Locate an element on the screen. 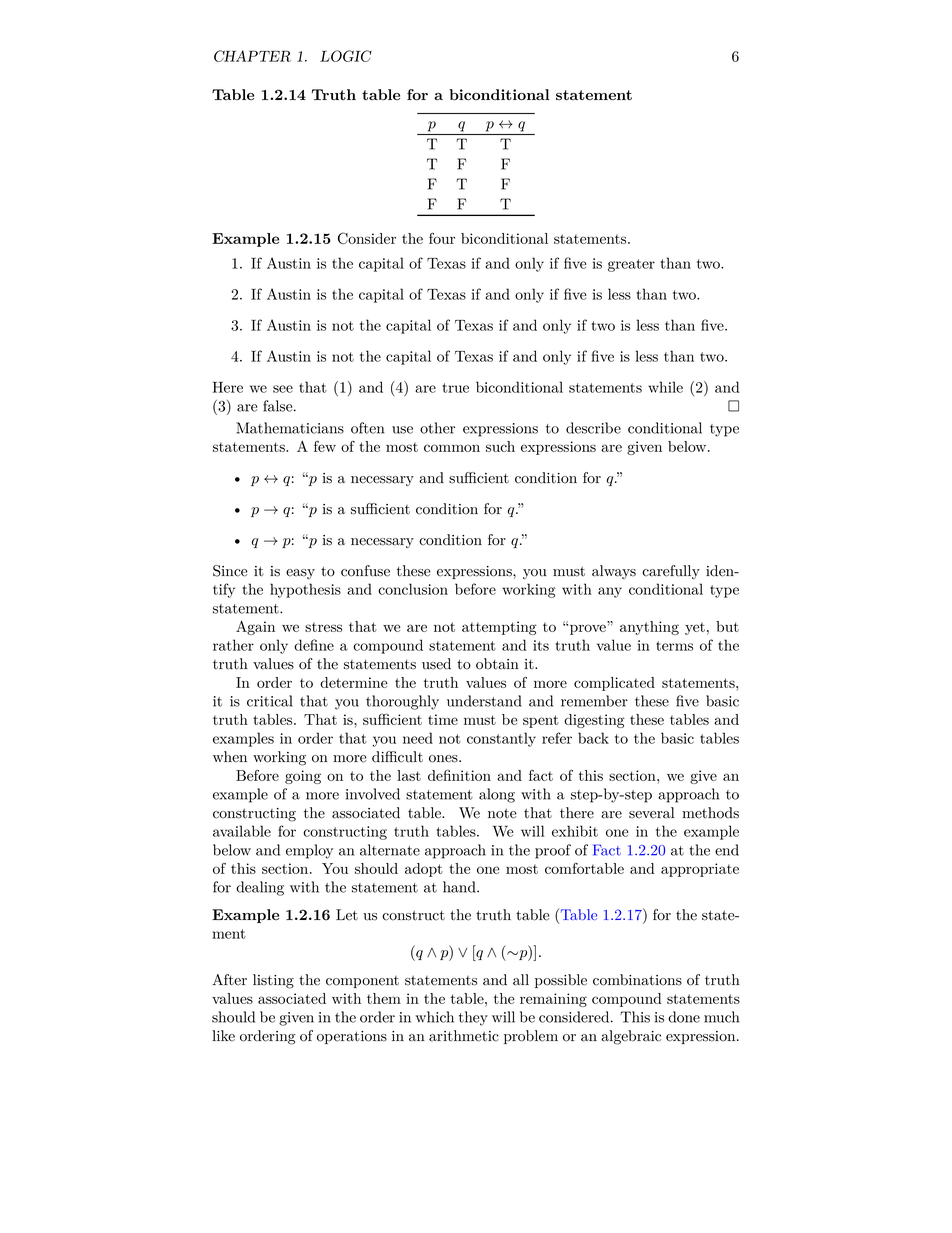  several is located at coordinates (651, 813).
